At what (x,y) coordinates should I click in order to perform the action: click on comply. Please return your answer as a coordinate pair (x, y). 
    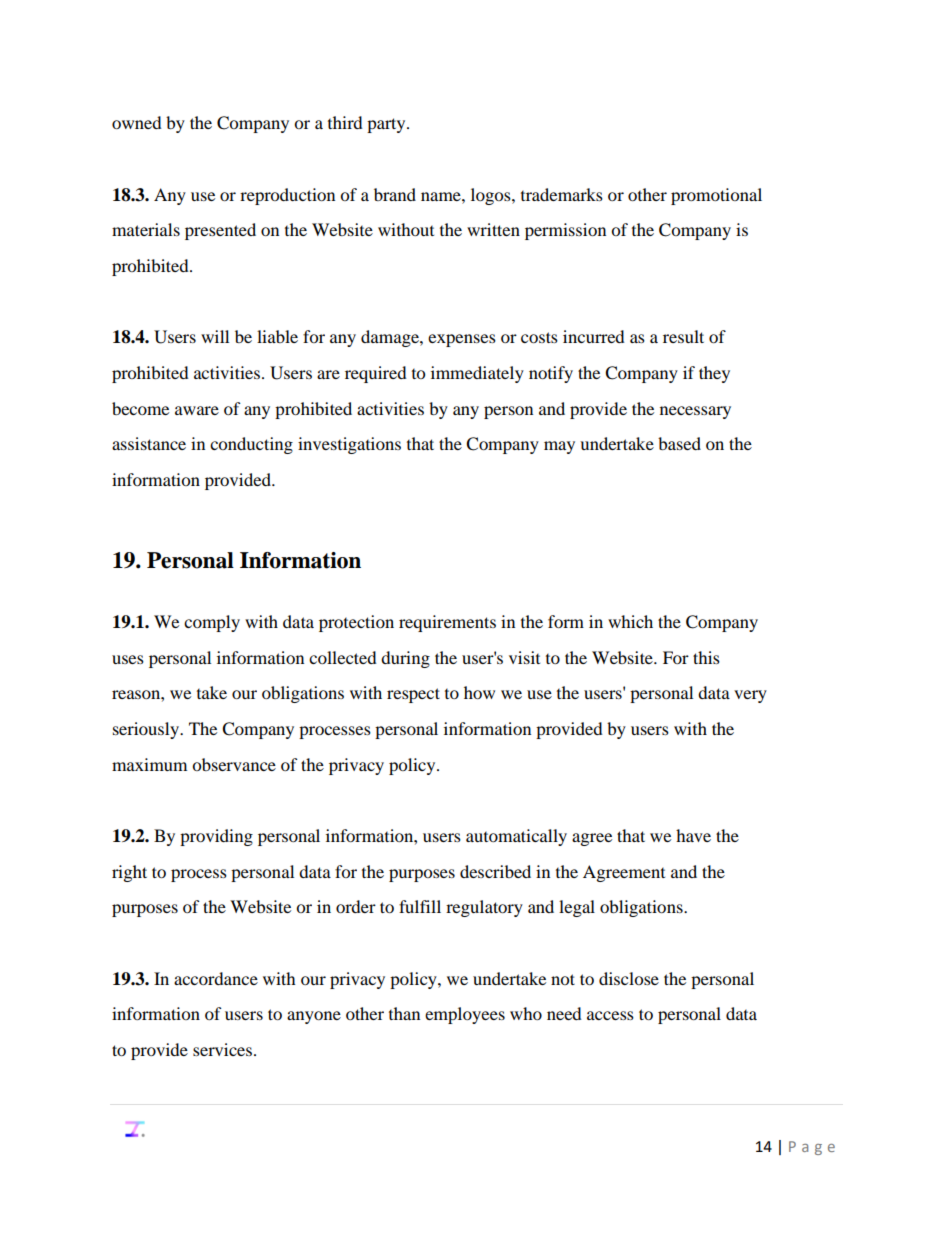
    Looking at the image, I should click on (212, 623).
